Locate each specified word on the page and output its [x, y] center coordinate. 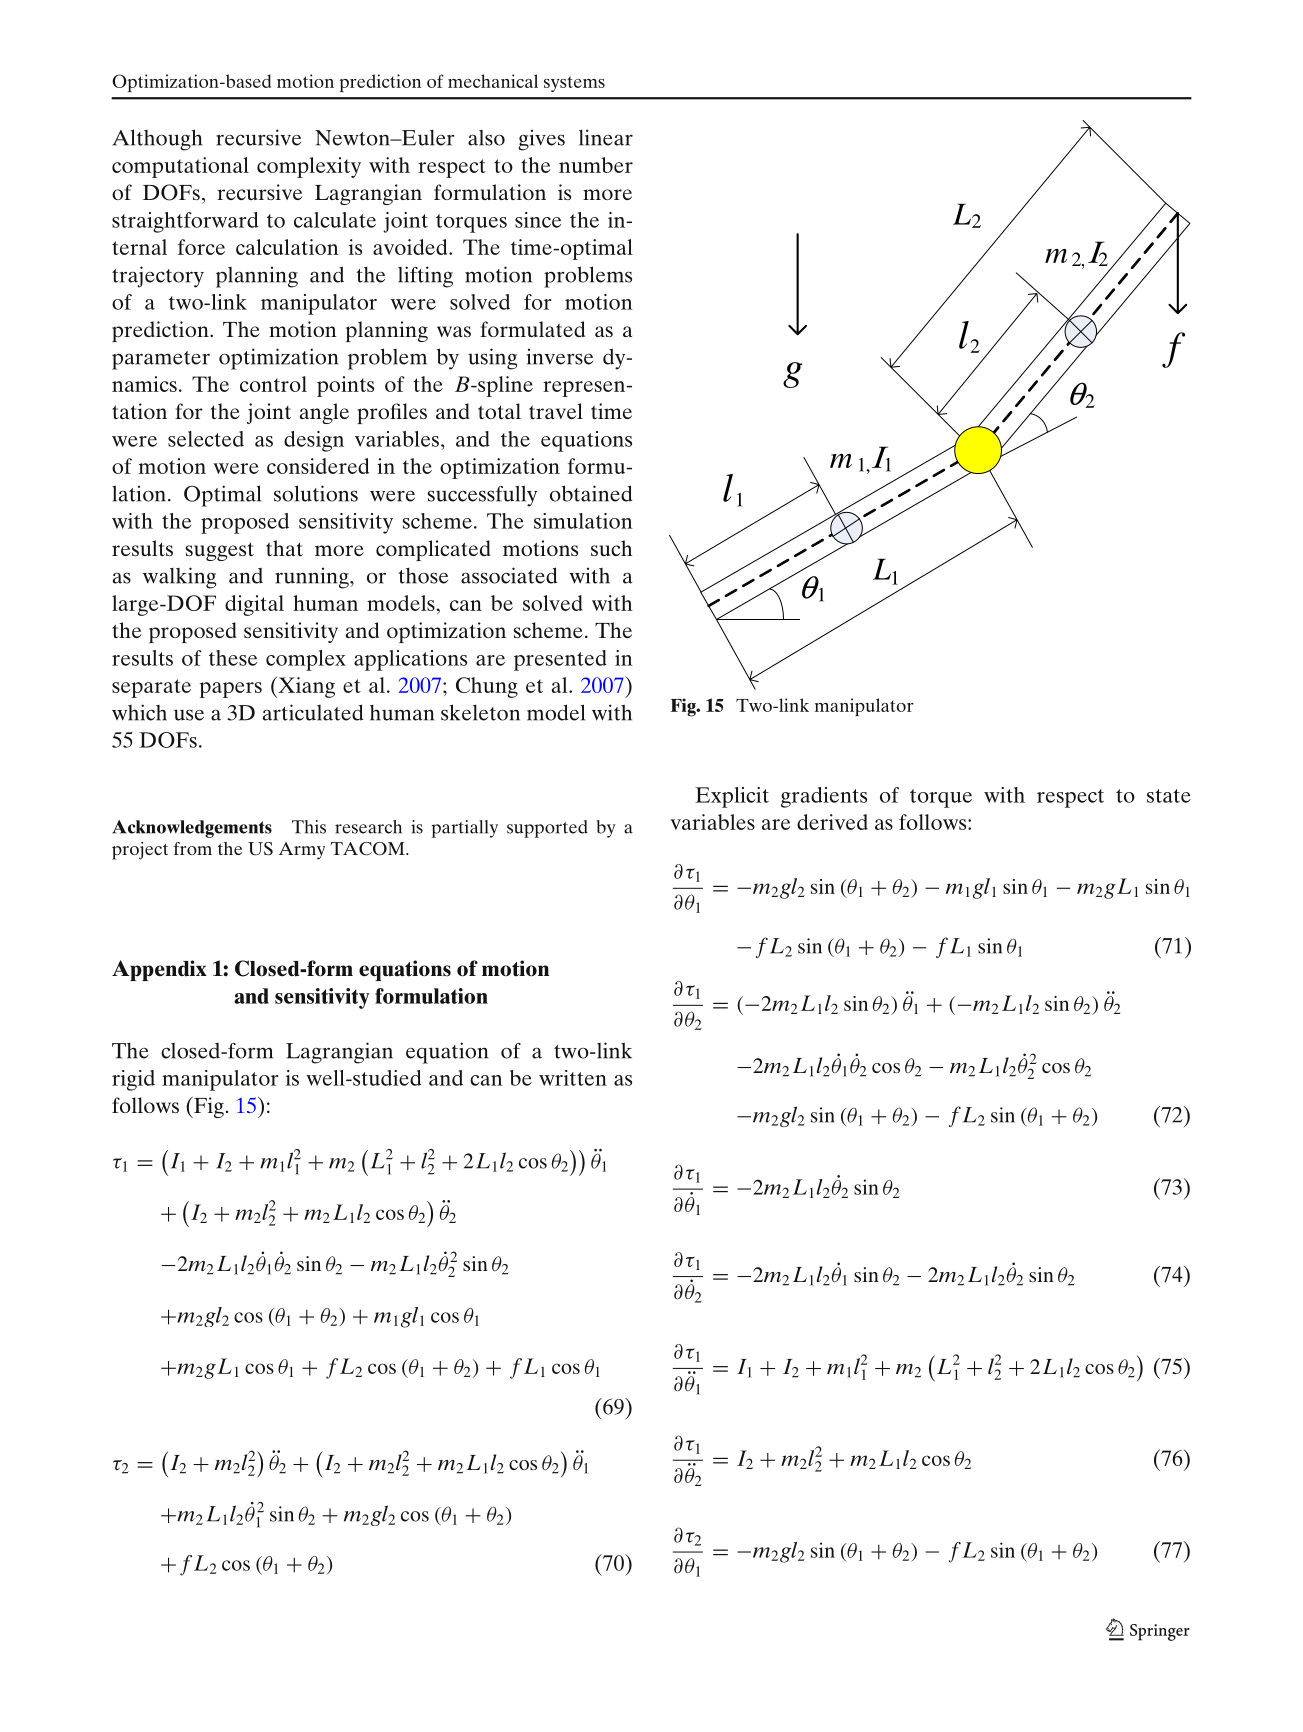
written [573, 1078]
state [1169, 796]
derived [832, 822]
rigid [133, 1080]
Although [157, 140]
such [612, 548]
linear [606, 137]
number [596, 165]
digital [254, 605]
